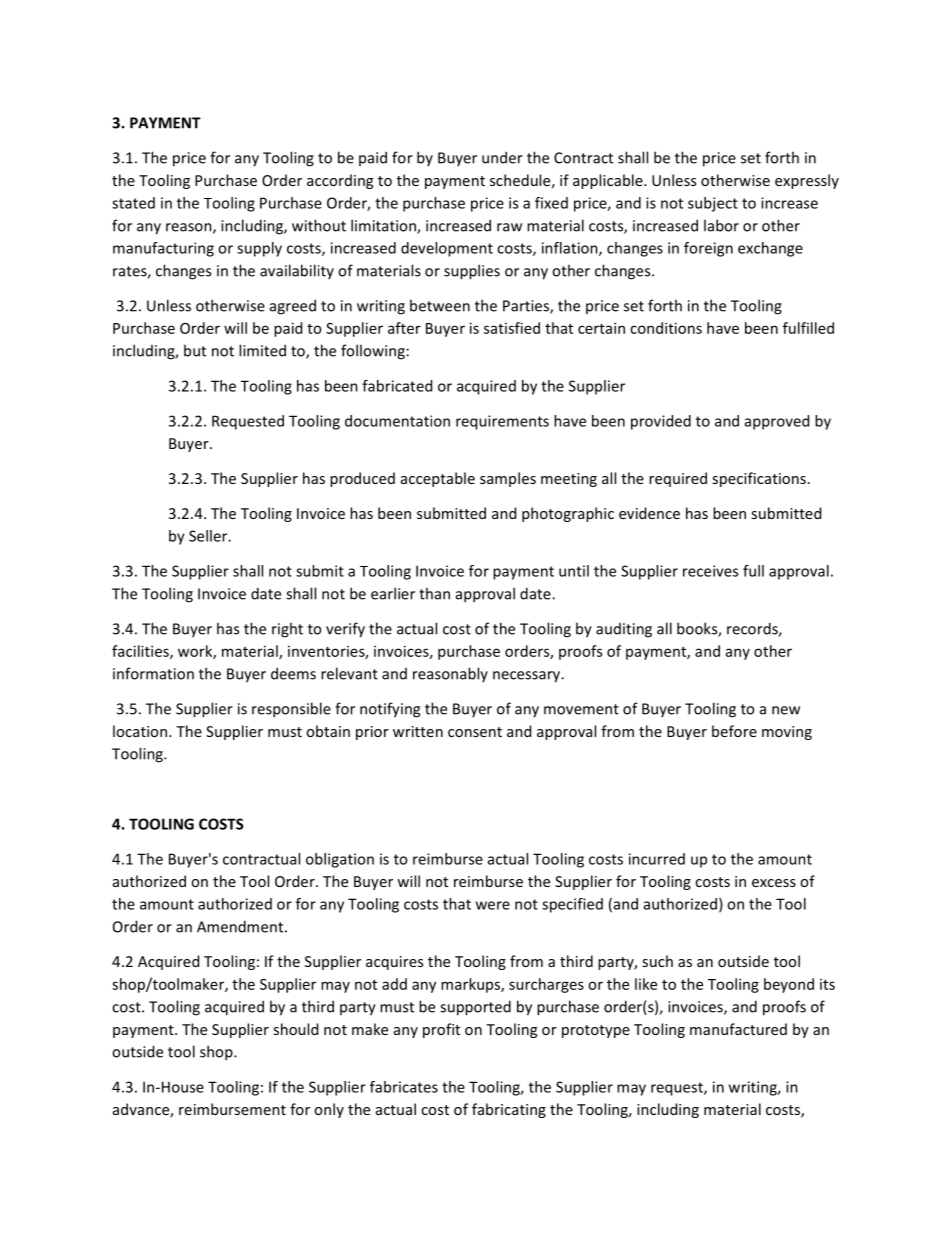 This image has width=952, height=1233. I want to click on fabricating, so click(509, 1110).
